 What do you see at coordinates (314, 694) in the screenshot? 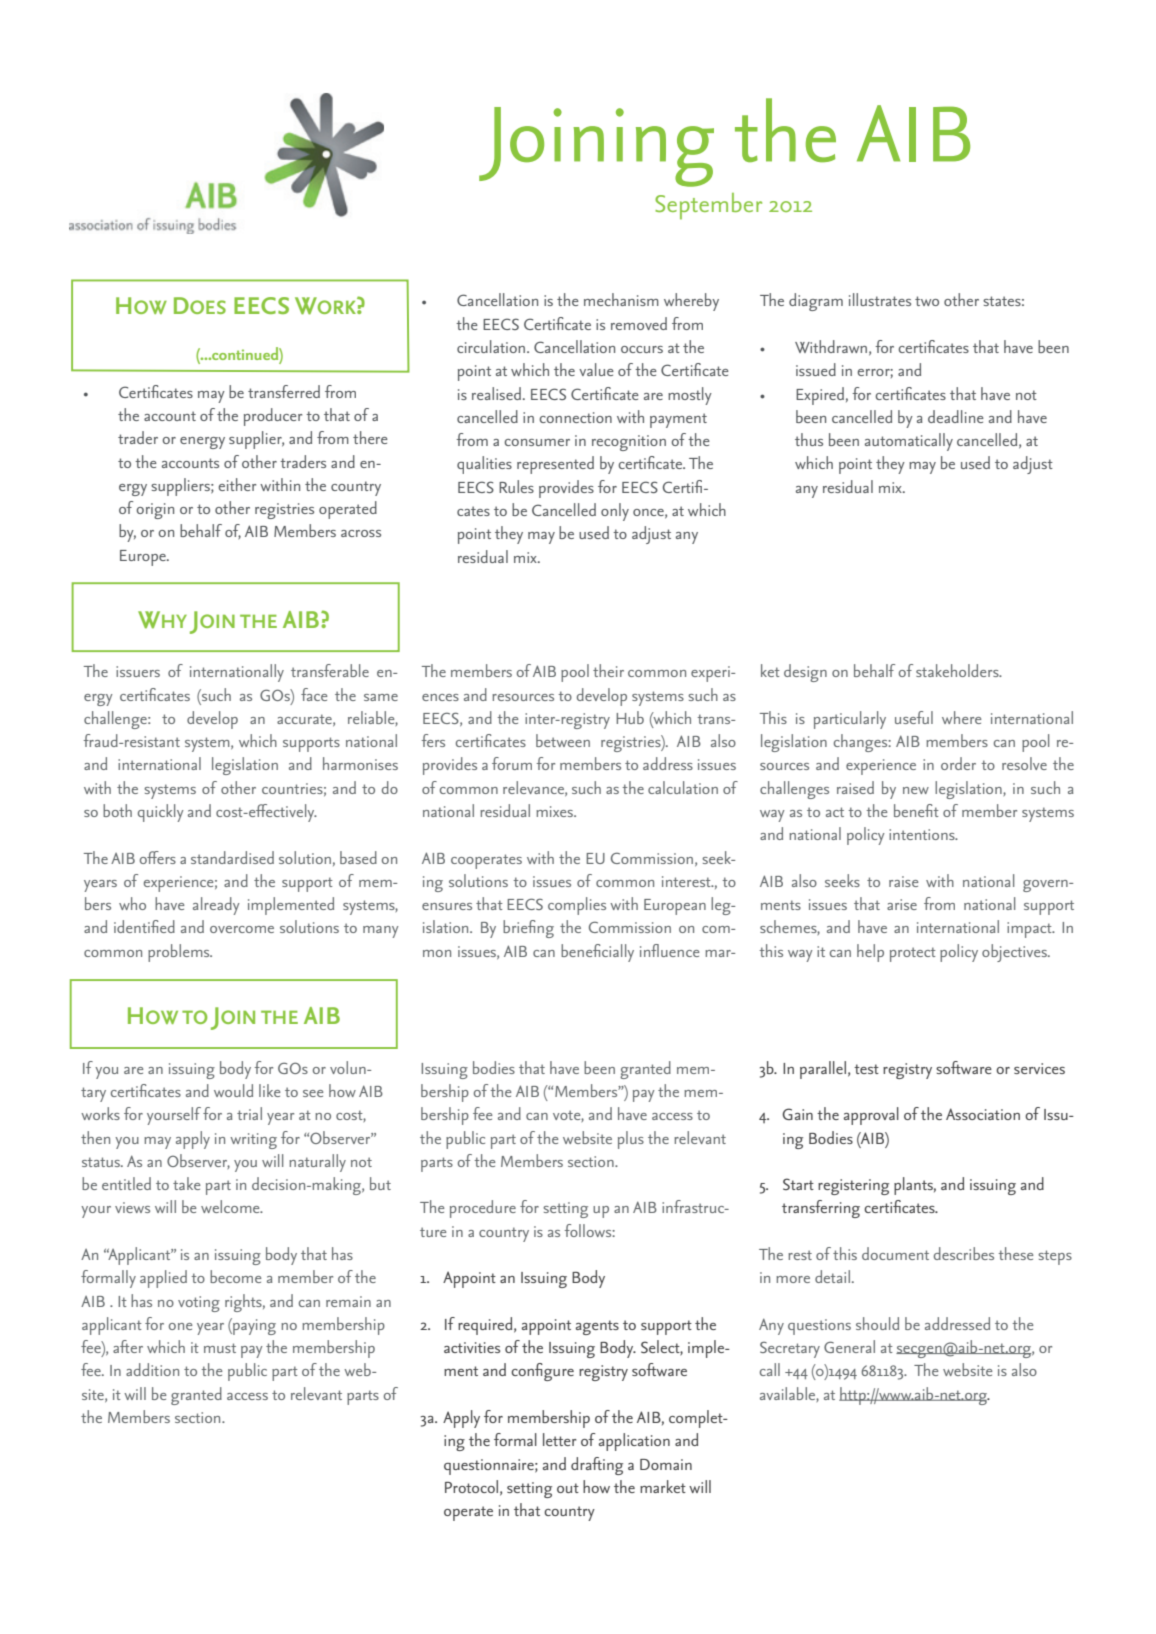
I see `face` at bounding box center [314, 694].
